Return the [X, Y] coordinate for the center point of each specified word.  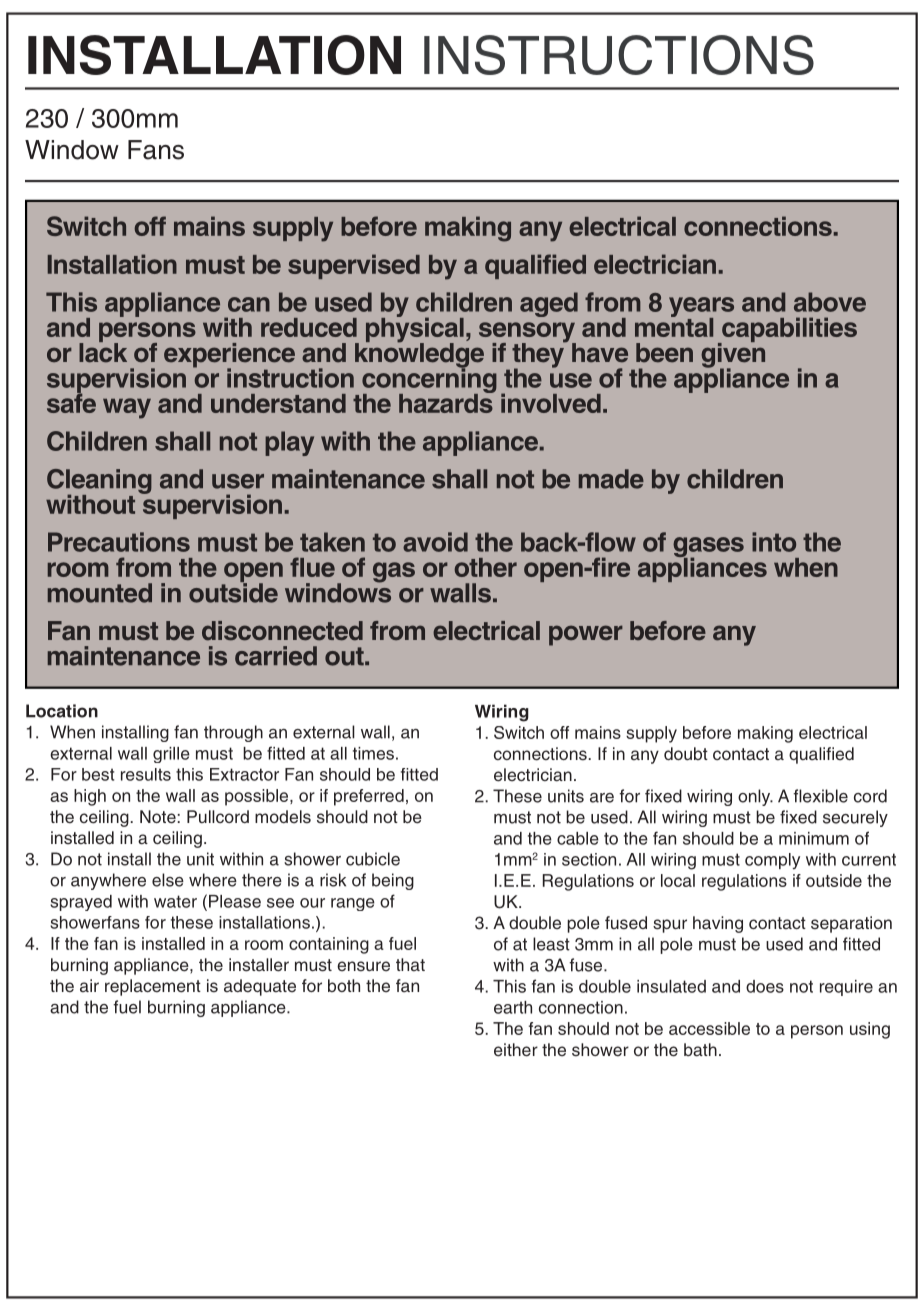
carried [276, 656]
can [249, 304]
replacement [153, 987]
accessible [709, 1028]
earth [513, 1007]
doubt [686, 753]
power [586, 635]
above [830, 302]
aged [549, 304]
